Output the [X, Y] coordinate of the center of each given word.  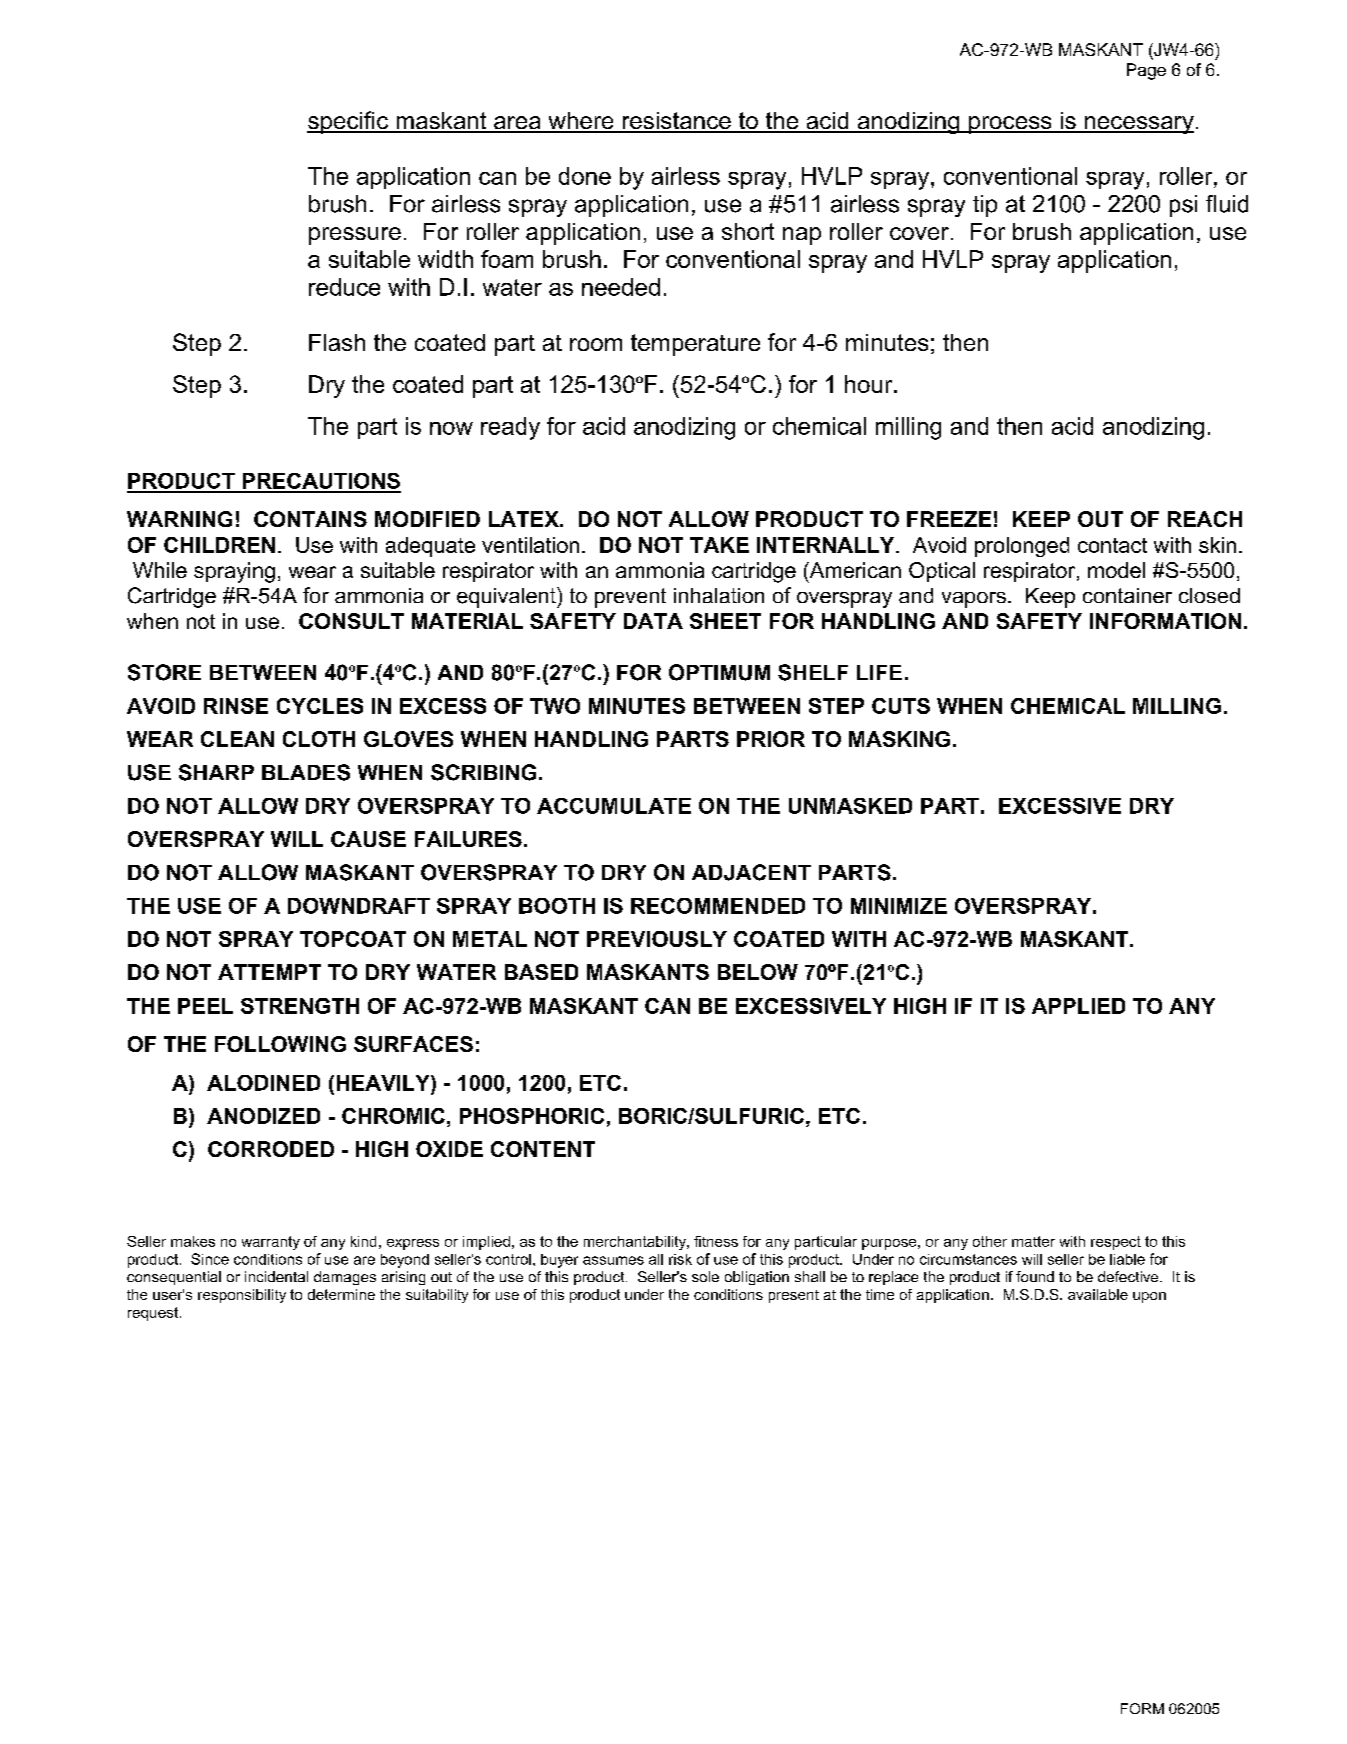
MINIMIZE [899, 906]
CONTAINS [310, 519]
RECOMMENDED [718, 906]
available [1098, 1294]
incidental [276, 1276]
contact [1112, 545]
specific [348, 122]
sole [705, 1276]
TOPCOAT [353, 939]
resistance [676, 122]
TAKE [719, 545]
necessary [1138, 125]
